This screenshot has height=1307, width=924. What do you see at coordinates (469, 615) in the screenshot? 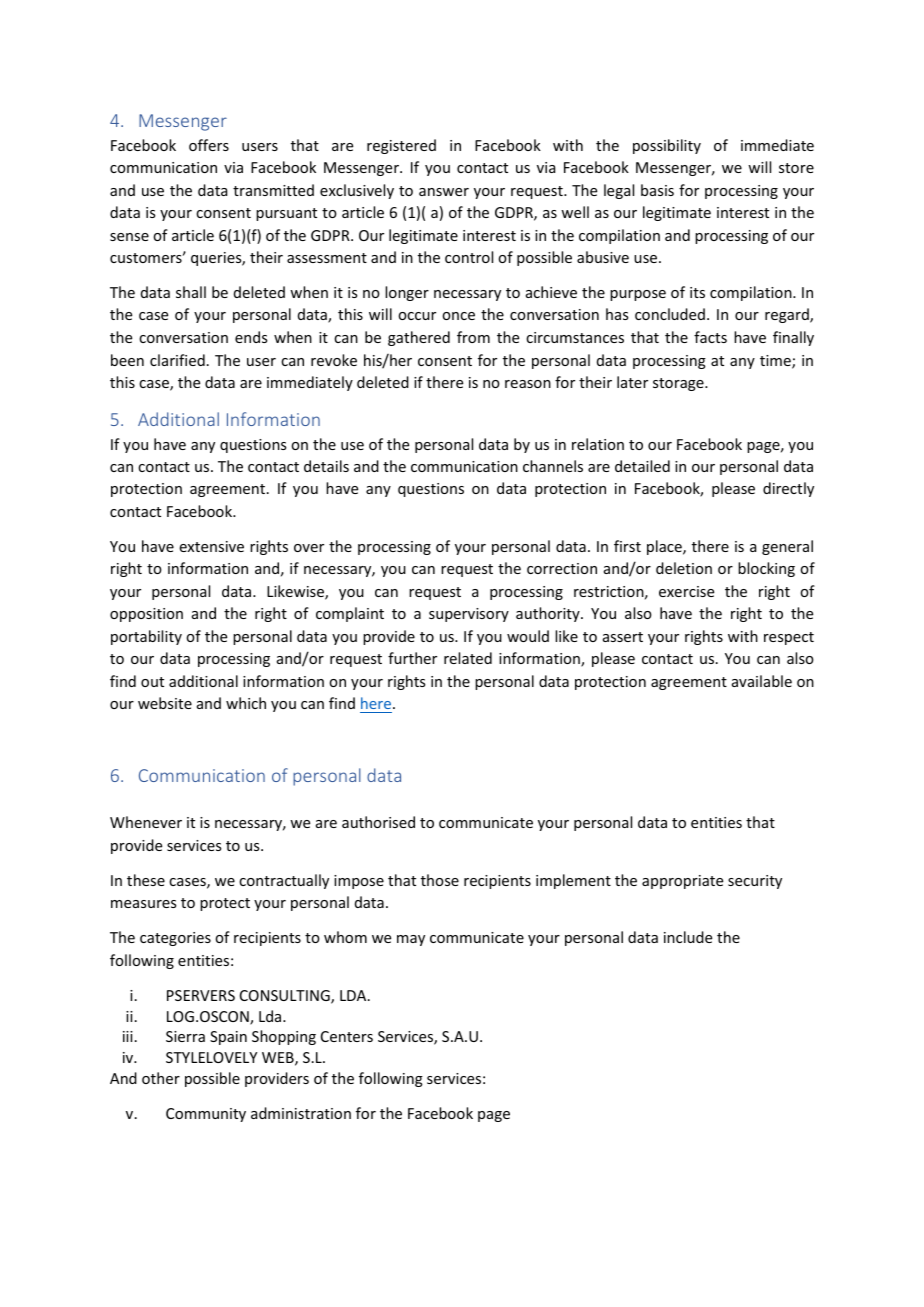
I see `supervisory` at bounding box center [469, 615].
